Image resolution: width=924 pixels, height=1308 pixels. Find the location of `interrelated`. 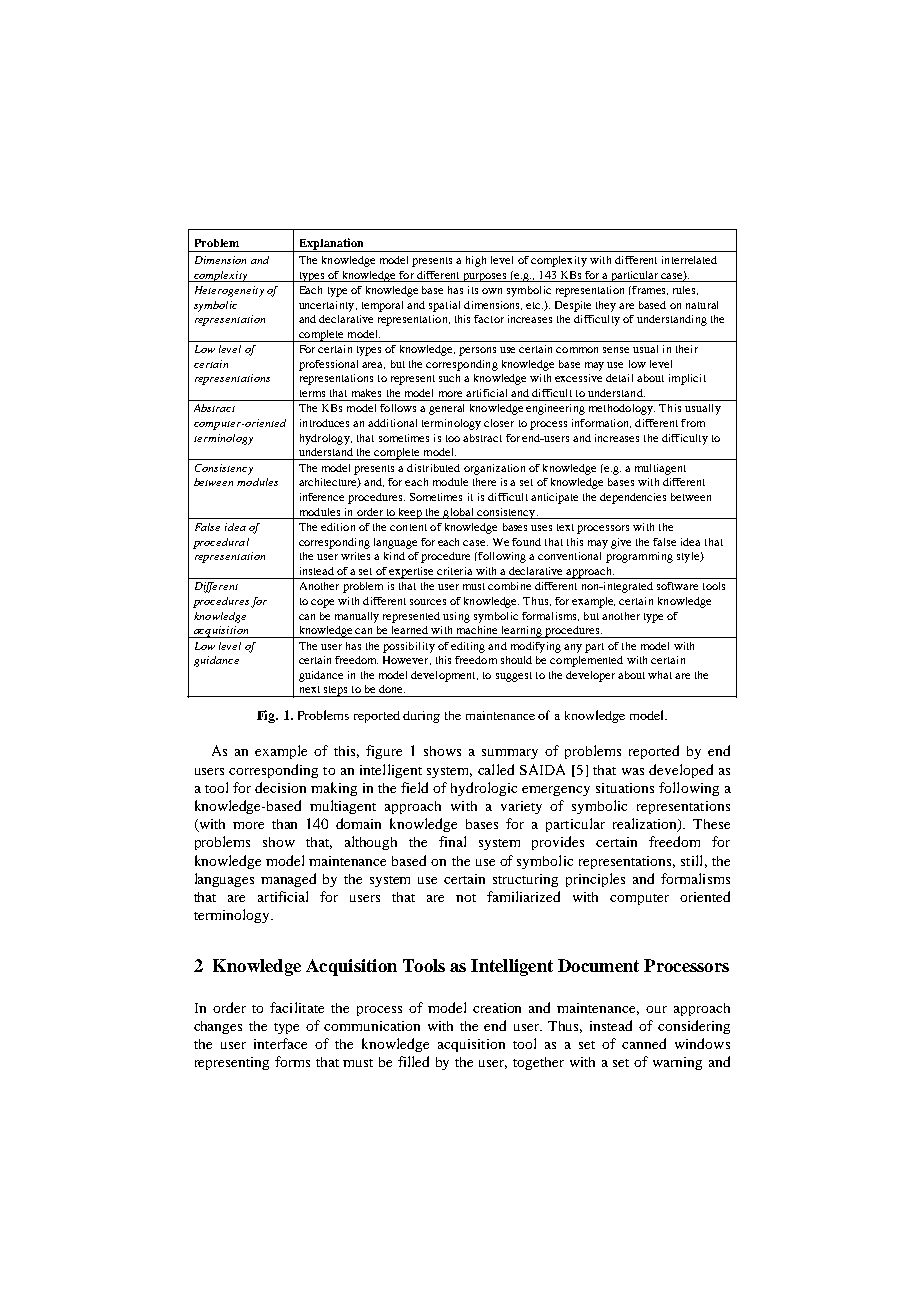

interrelated is located at coordinates (689, 260).
